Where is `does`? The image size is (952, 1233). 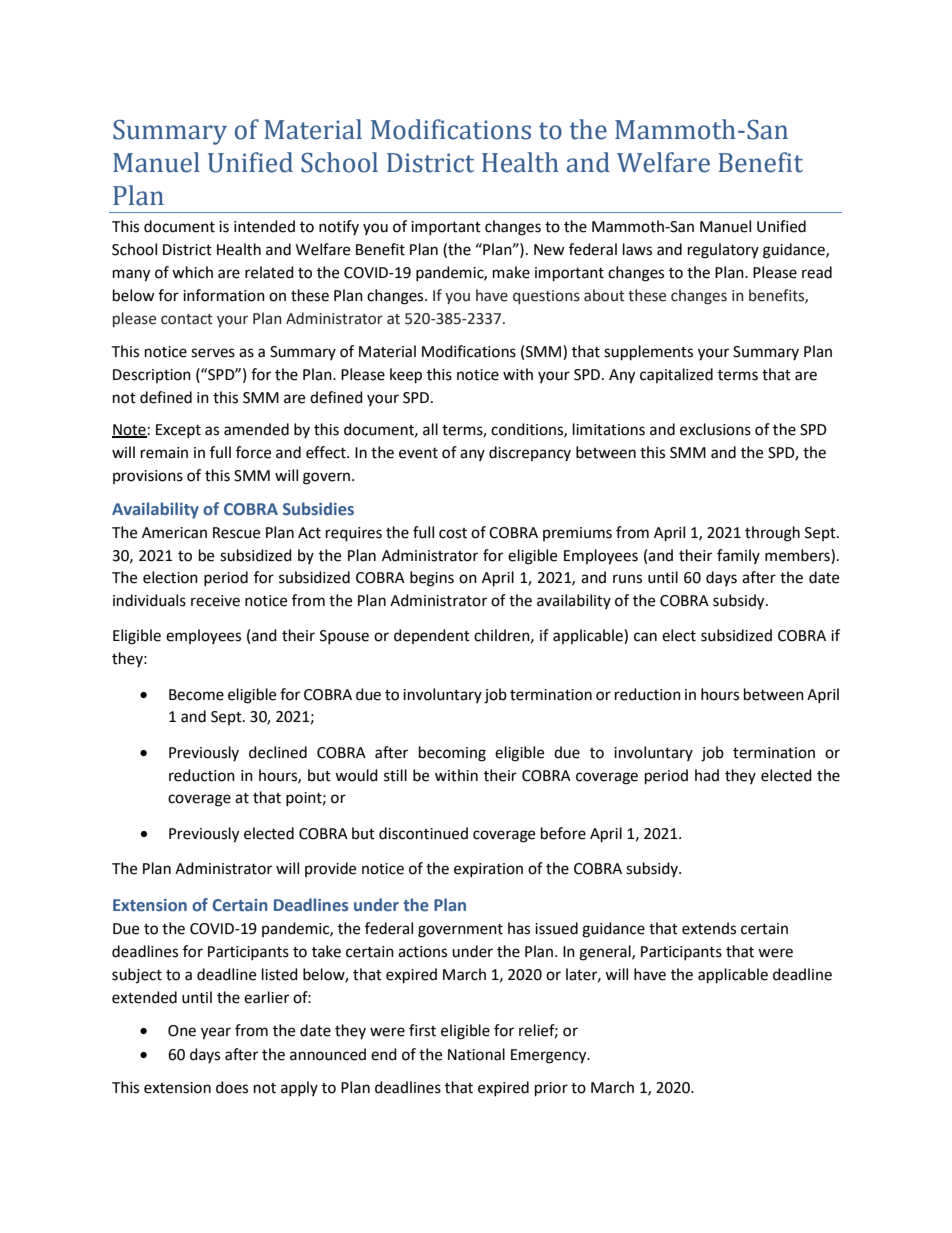
does is located at coordinates (232, 1087).
